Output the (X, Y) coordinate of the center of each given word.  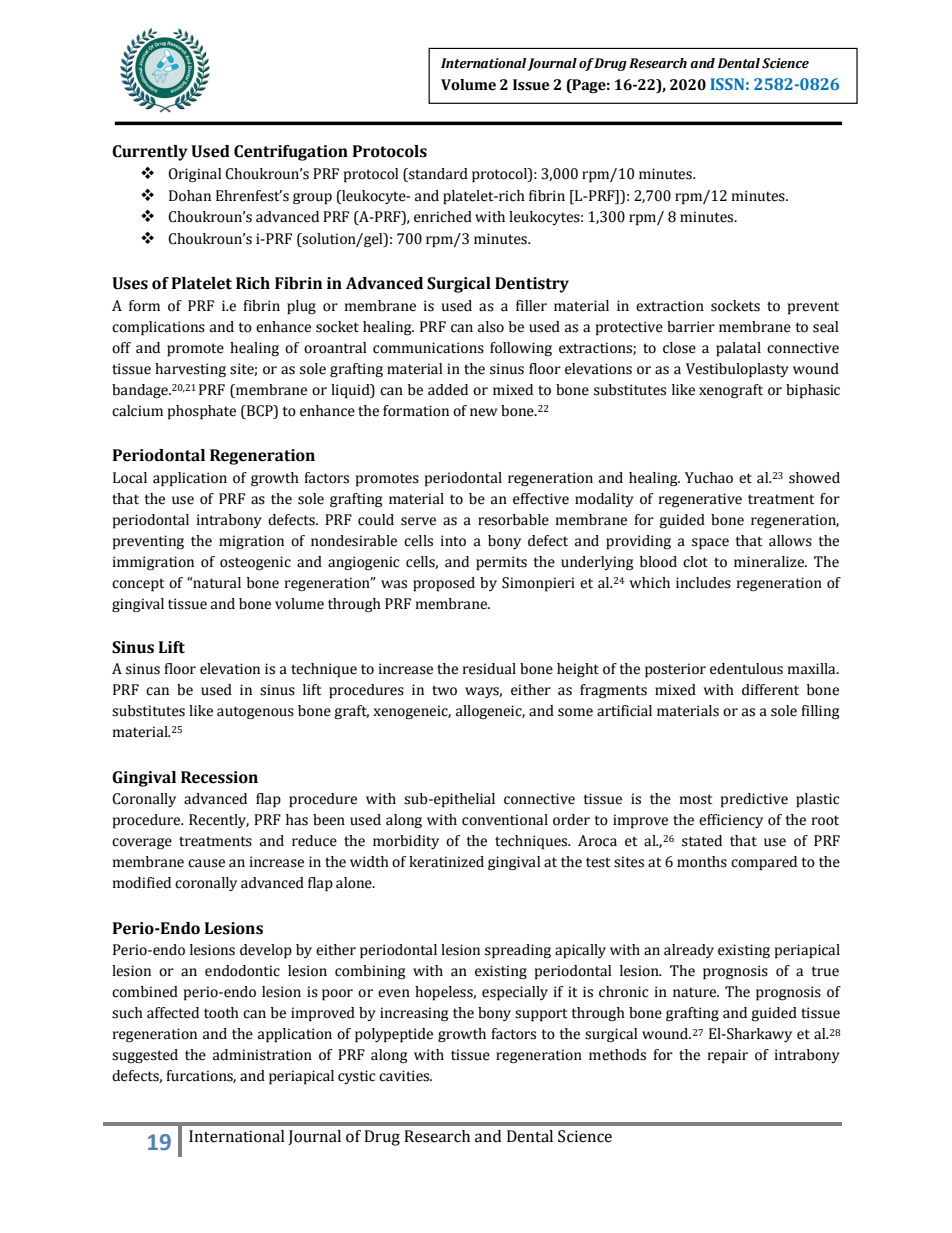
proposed (444, 584)
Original (194, 175)
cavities (405, 1076)
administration (262, 1055)
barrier (691, 327)
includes (703, 583)
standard (437, 175)
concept (138, 585)
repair (728, 1056)
